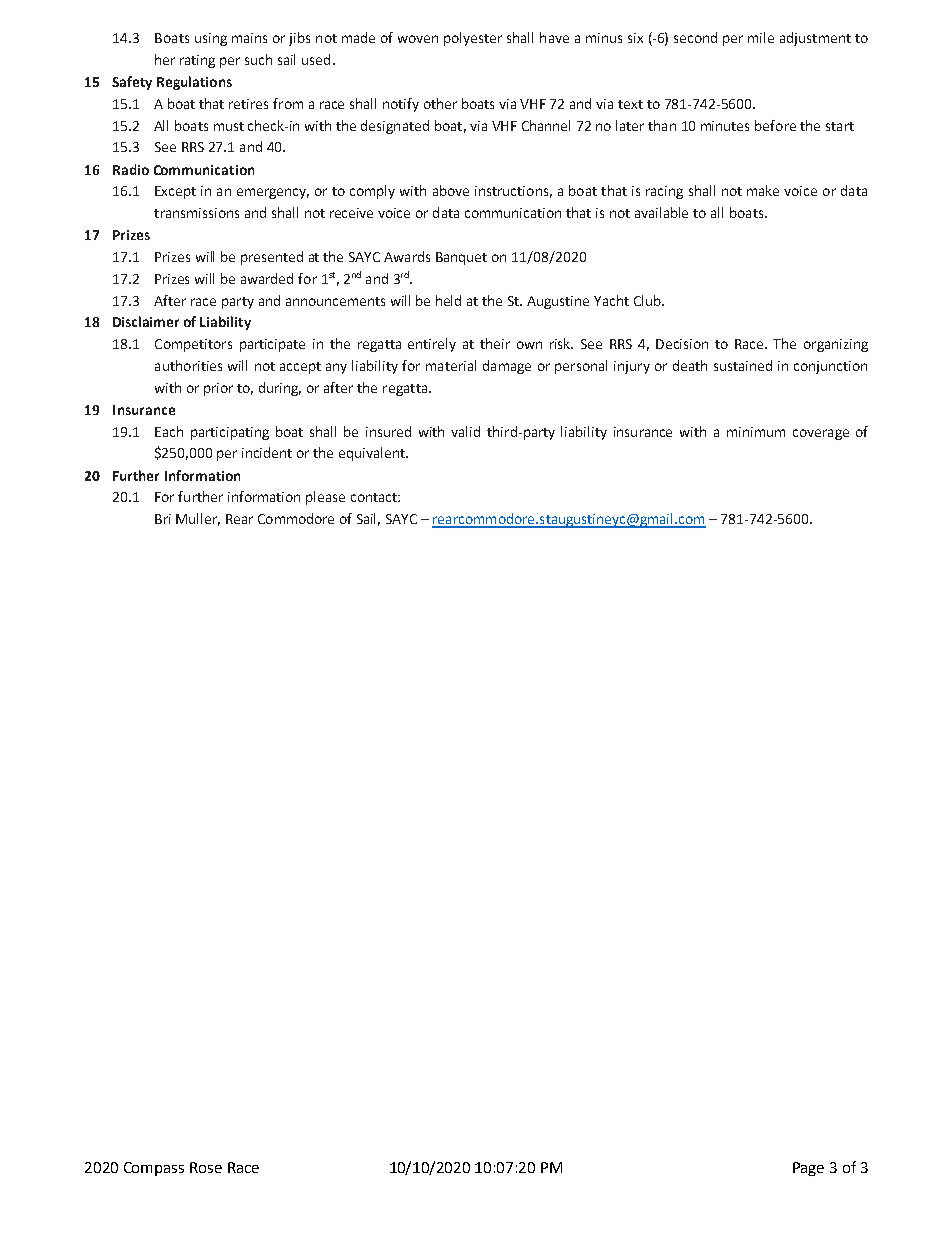 The height and width of the page is (1233, 952). I want to click on minimum, so click(756, 432).
